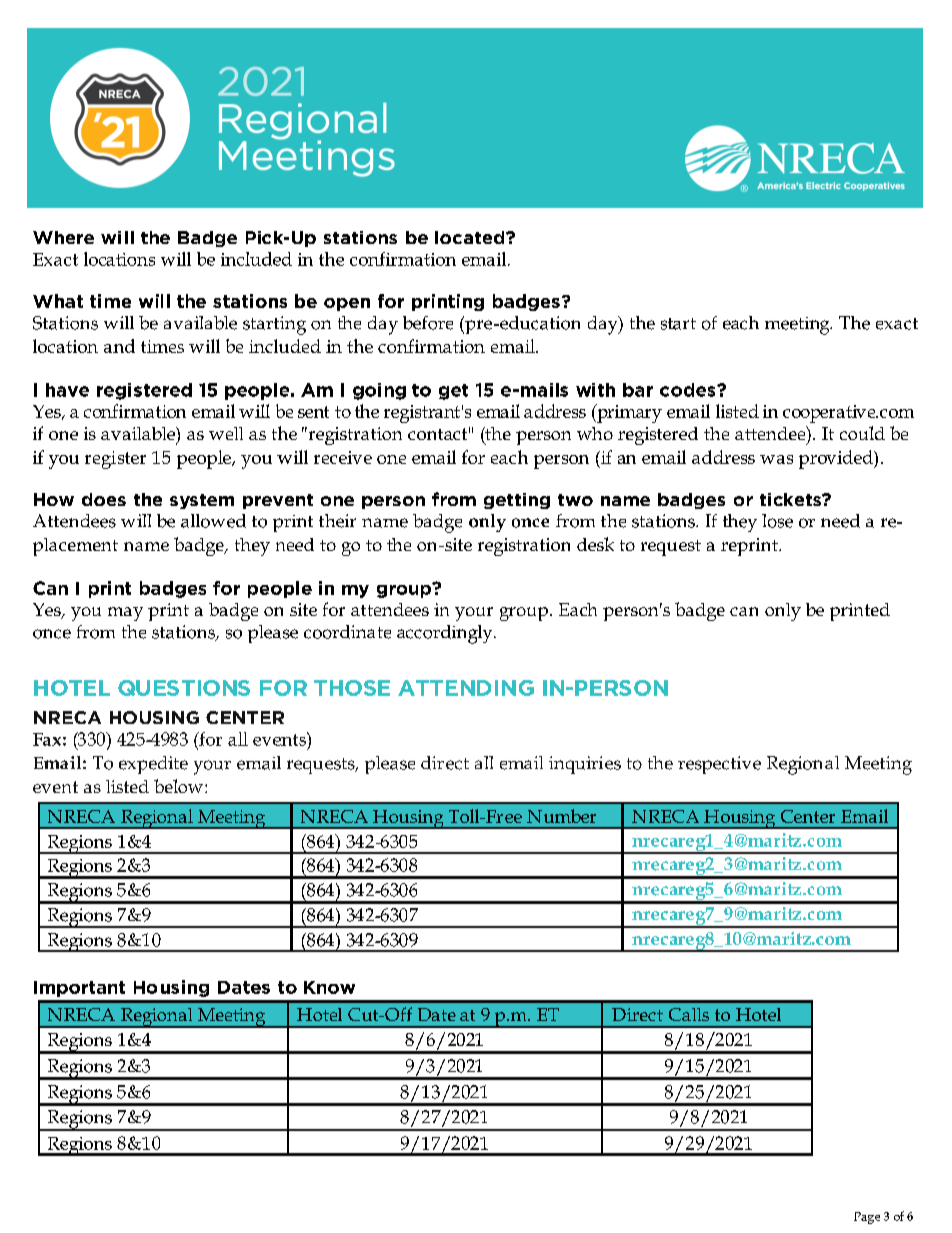 Image resolution: width=952 pixels, height=1233 pixels. I want to click on Page, so click(867, 1218).
